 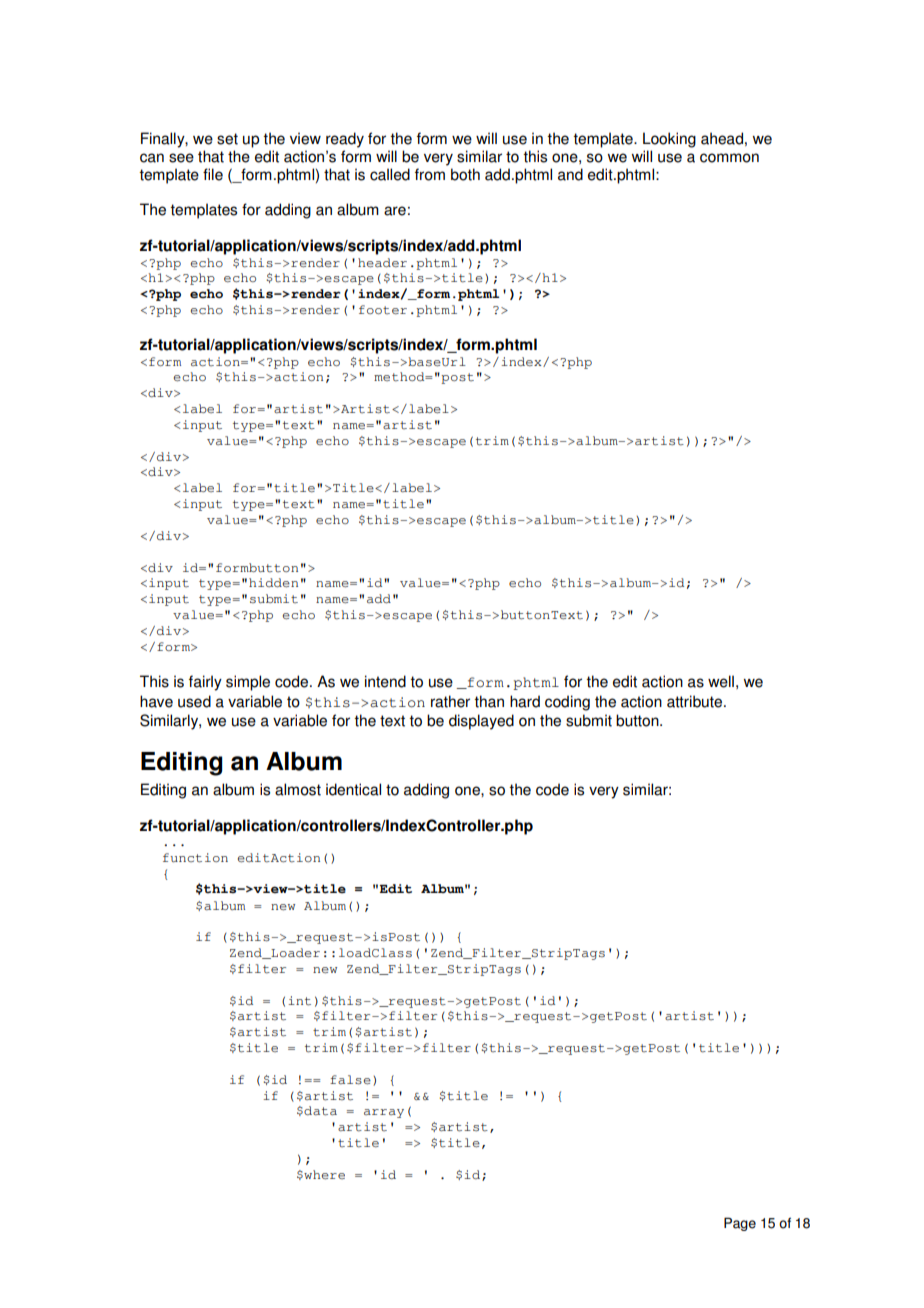 What do you see at coordinates (740, 1224) in the page?
I see `Page` at bounding box center [740, 1224].
